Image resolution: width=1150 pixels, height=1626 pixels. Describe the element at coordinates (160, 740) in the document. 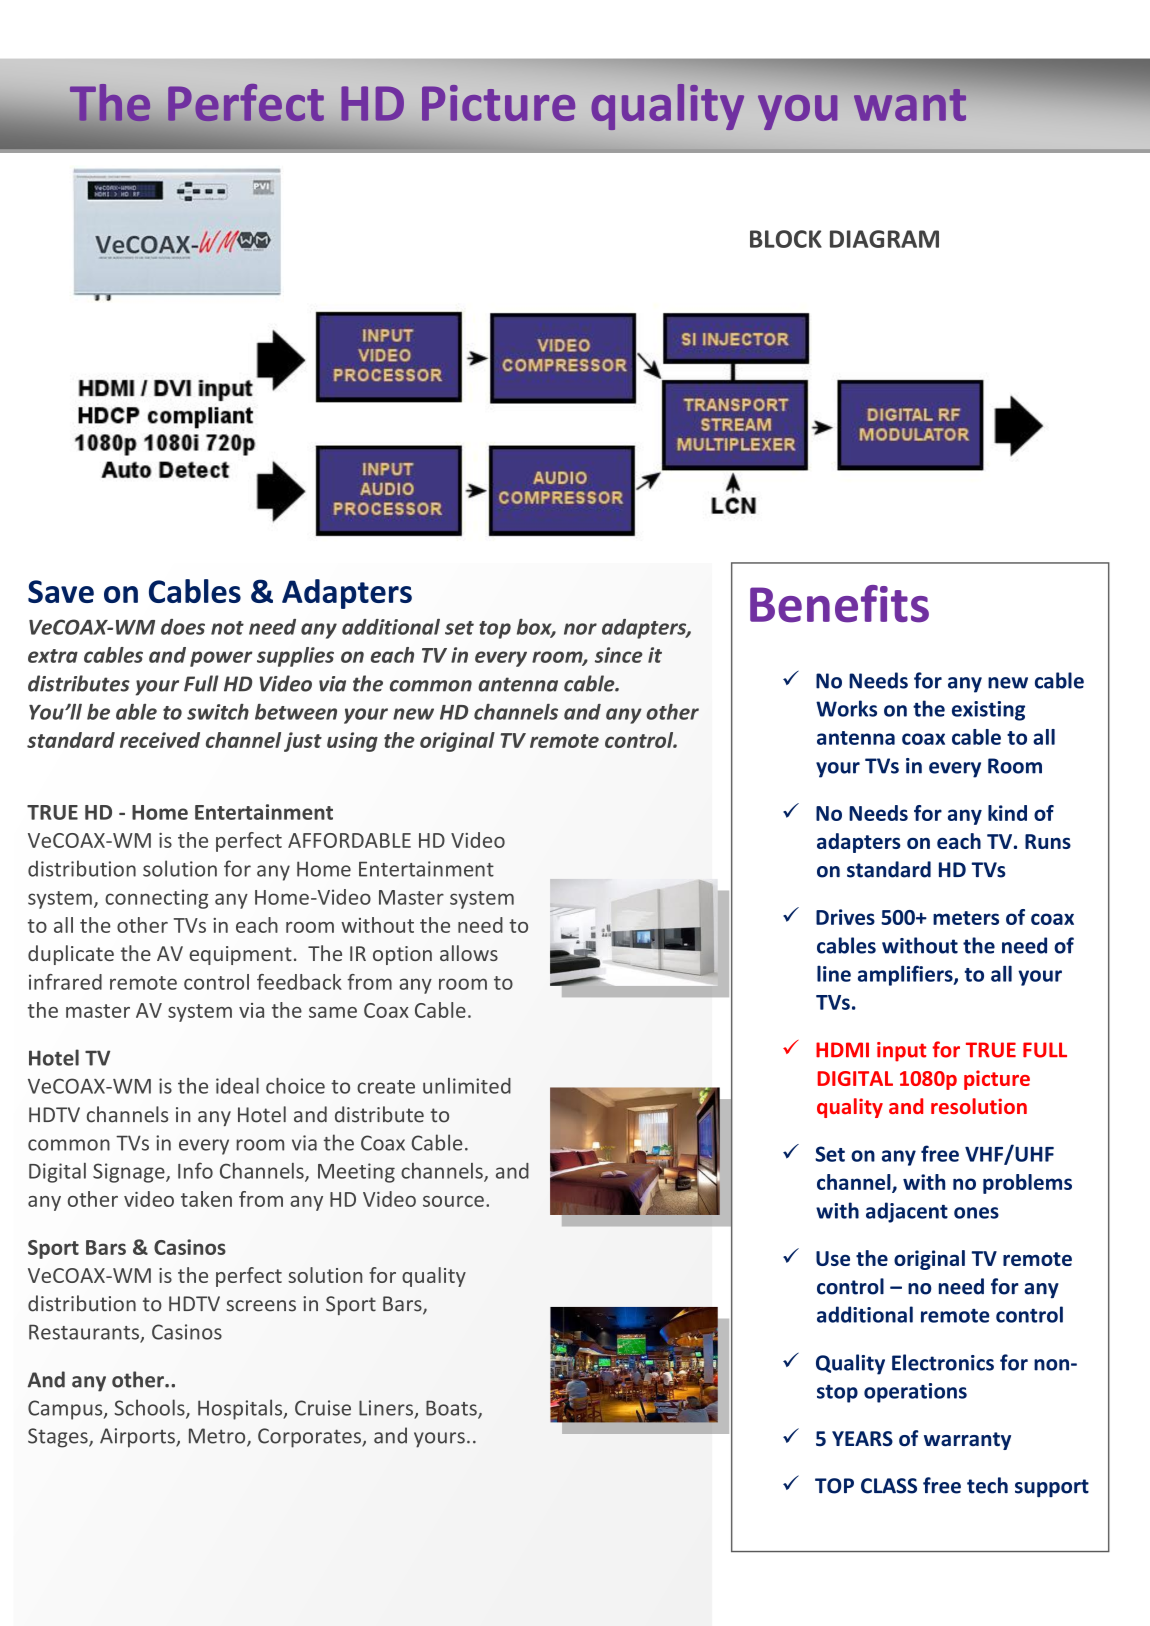

I see `received` at that location.
